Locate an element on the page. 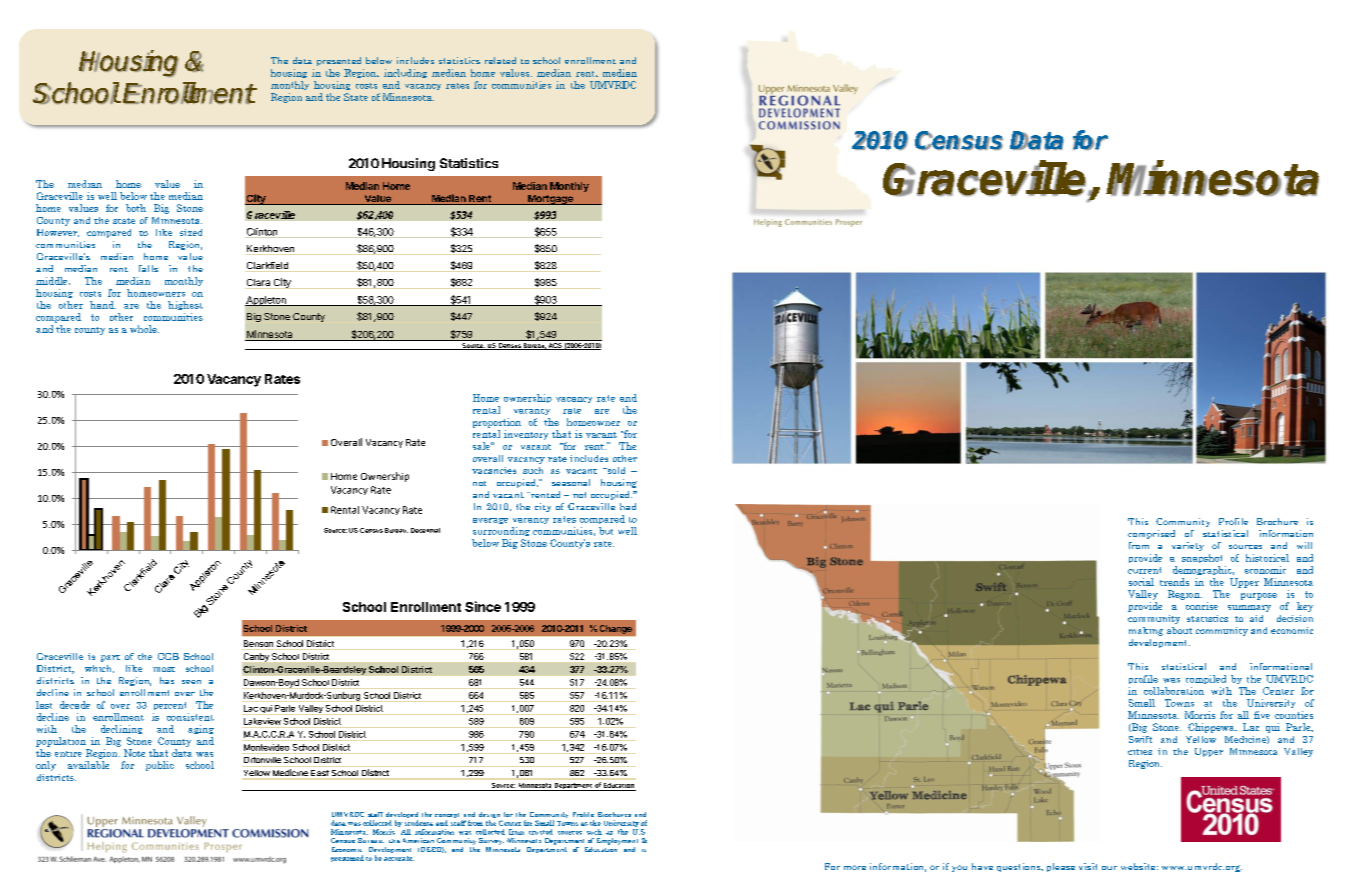  Change is located at coordinates (616, 629).
